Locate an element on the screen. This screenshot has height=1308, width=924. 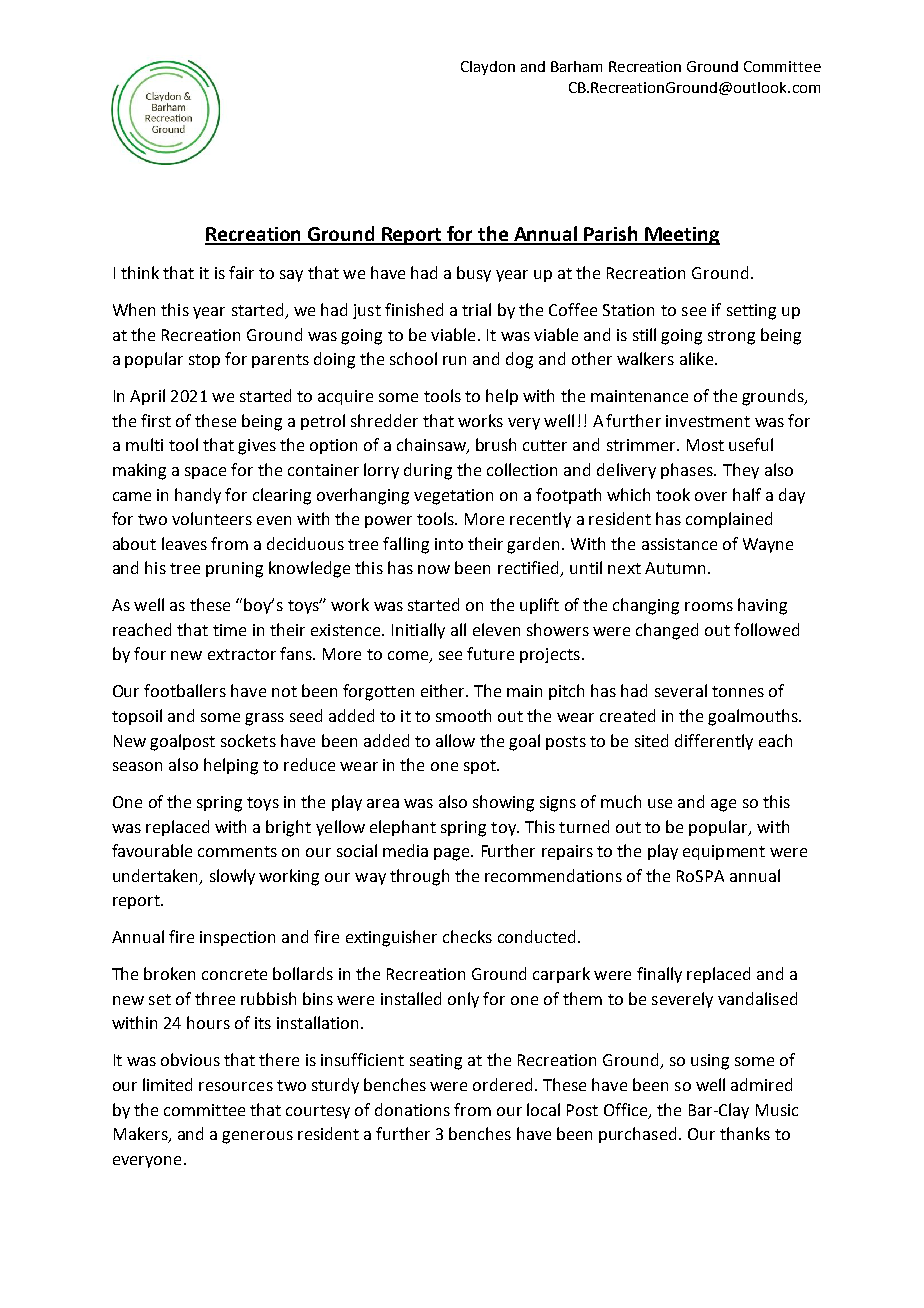
resources is located at coordinates (236, 1086).
